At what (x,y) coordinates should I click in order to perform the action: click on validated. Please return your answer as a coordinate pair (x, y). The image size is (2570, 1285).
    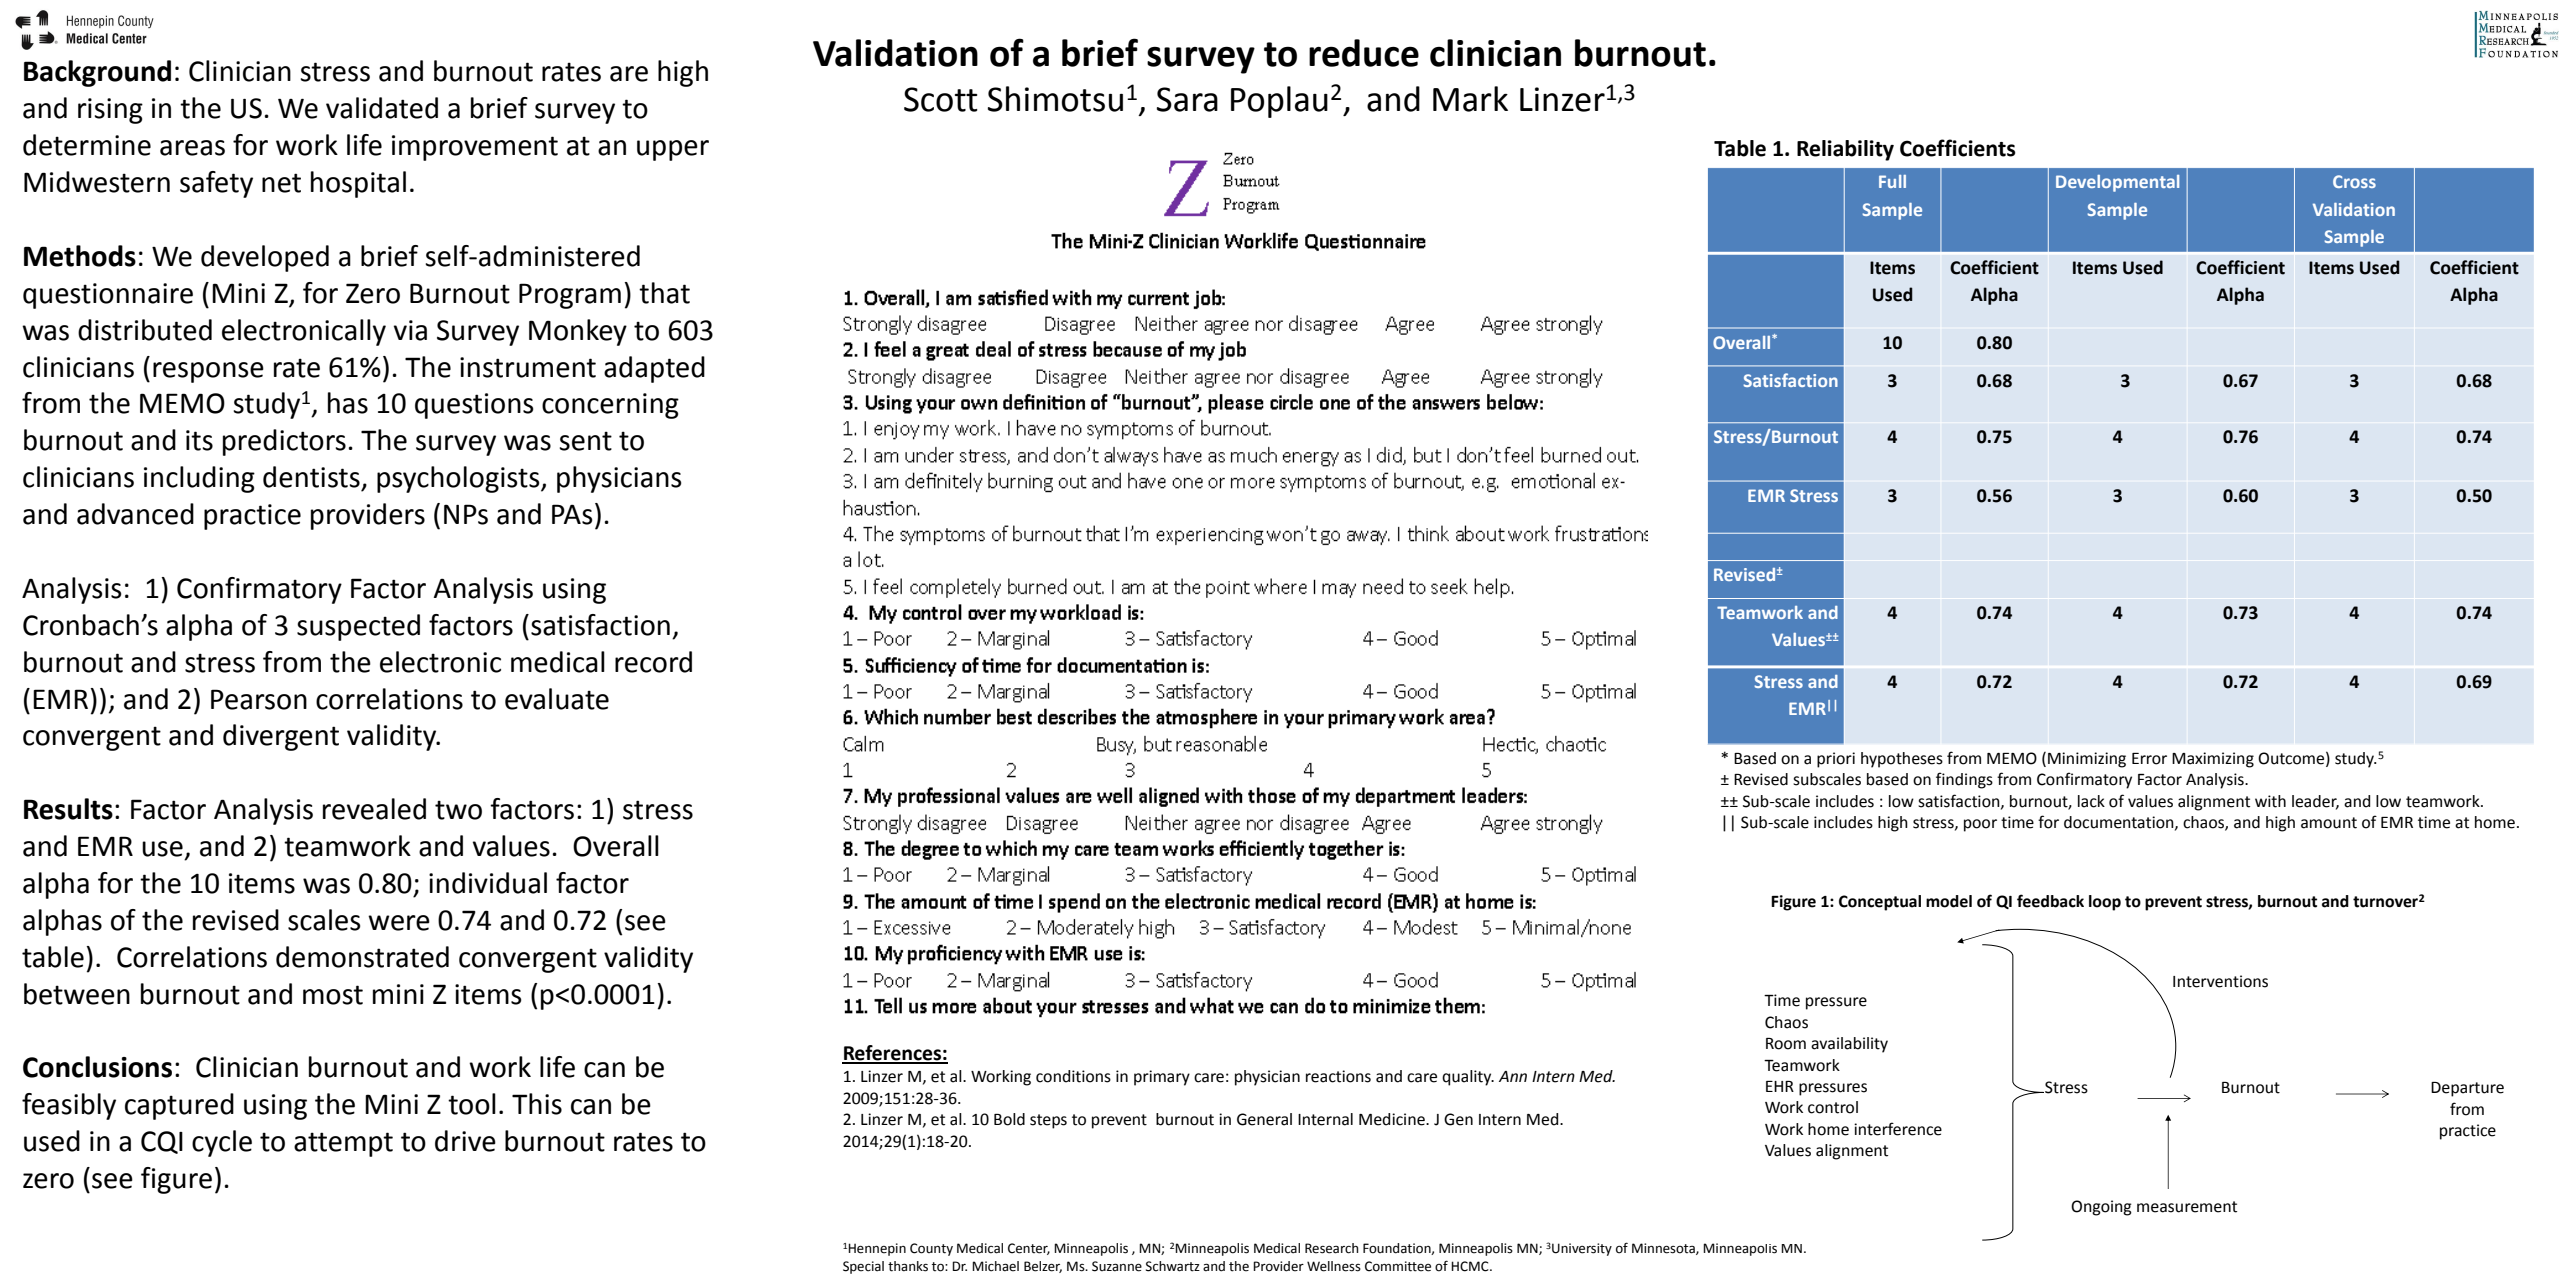
    Looking at the image, I should click on (382, 108).
